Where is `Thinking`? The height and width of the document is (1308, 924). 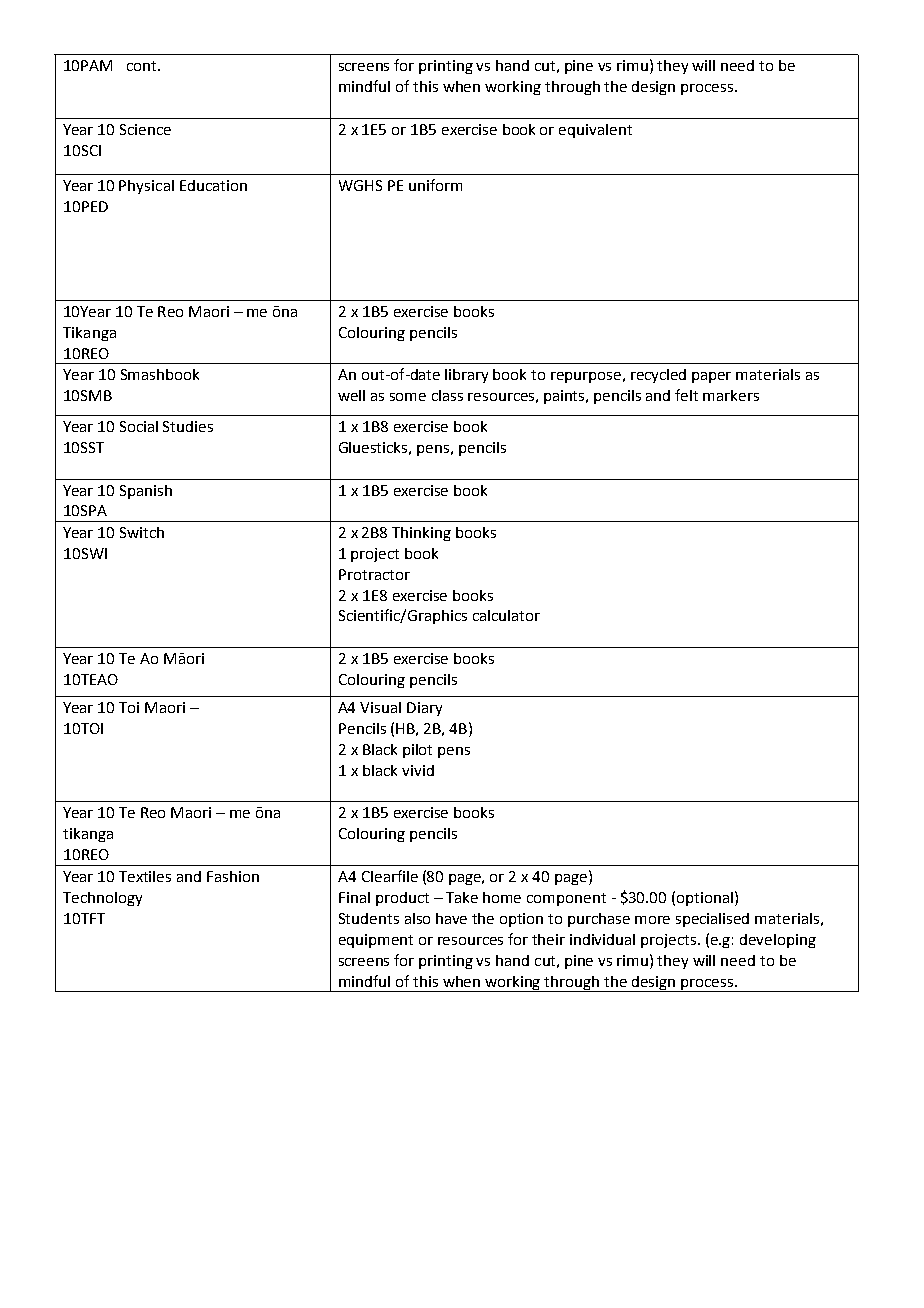 Thinking is located at coordinates (421, 534).
